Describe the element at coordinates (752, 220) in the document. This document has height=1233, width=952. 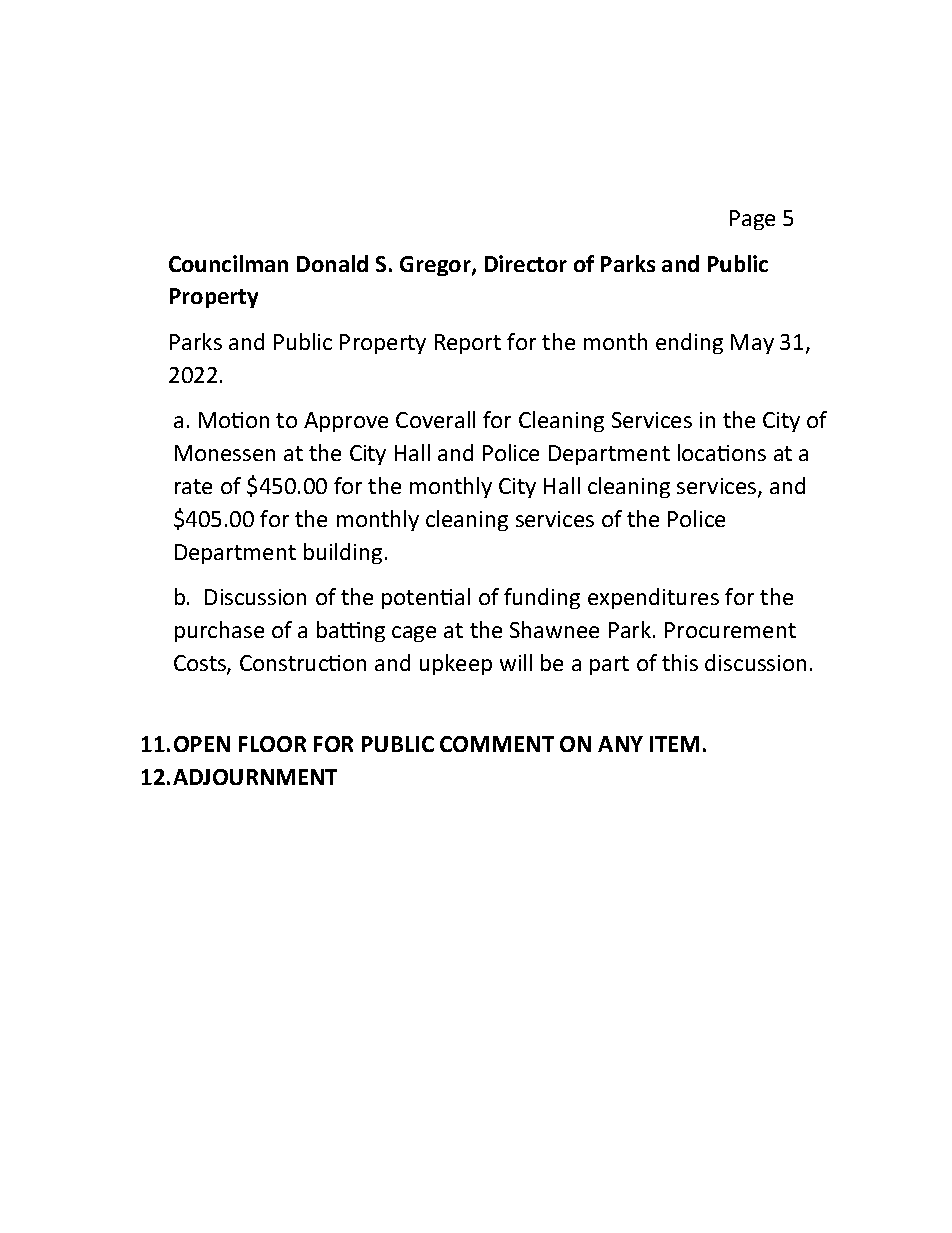
I see `Page` at that location.
